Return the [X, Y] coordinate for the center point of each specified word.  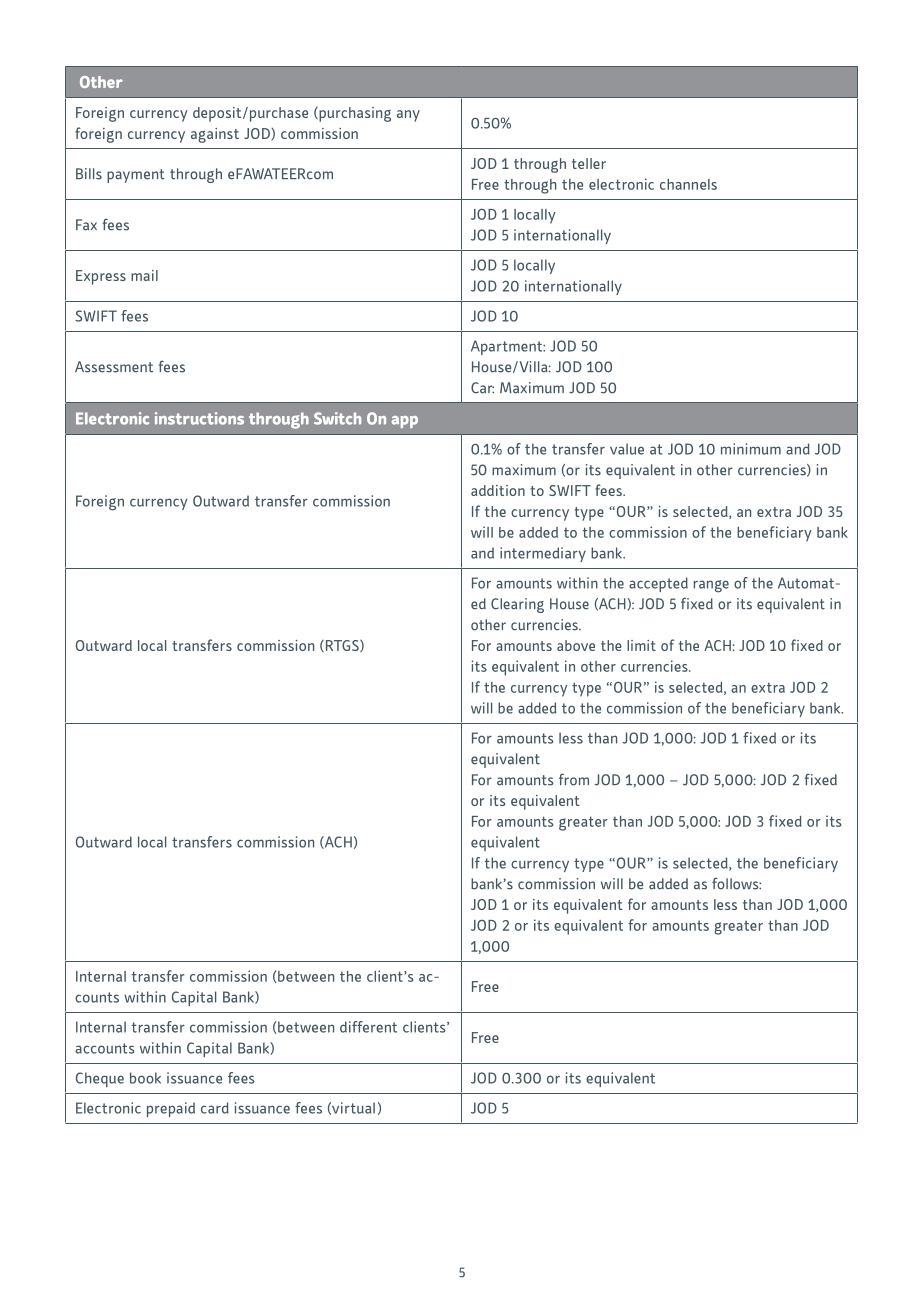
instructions [199, 418]
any [408, 116]
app [405, 422]
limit [641, 645]
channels [688, 184]
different [368, 1027]
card [215, 1108]
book [145, 1078]
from [574, 779]
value [627, 449]
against [215, 135]
